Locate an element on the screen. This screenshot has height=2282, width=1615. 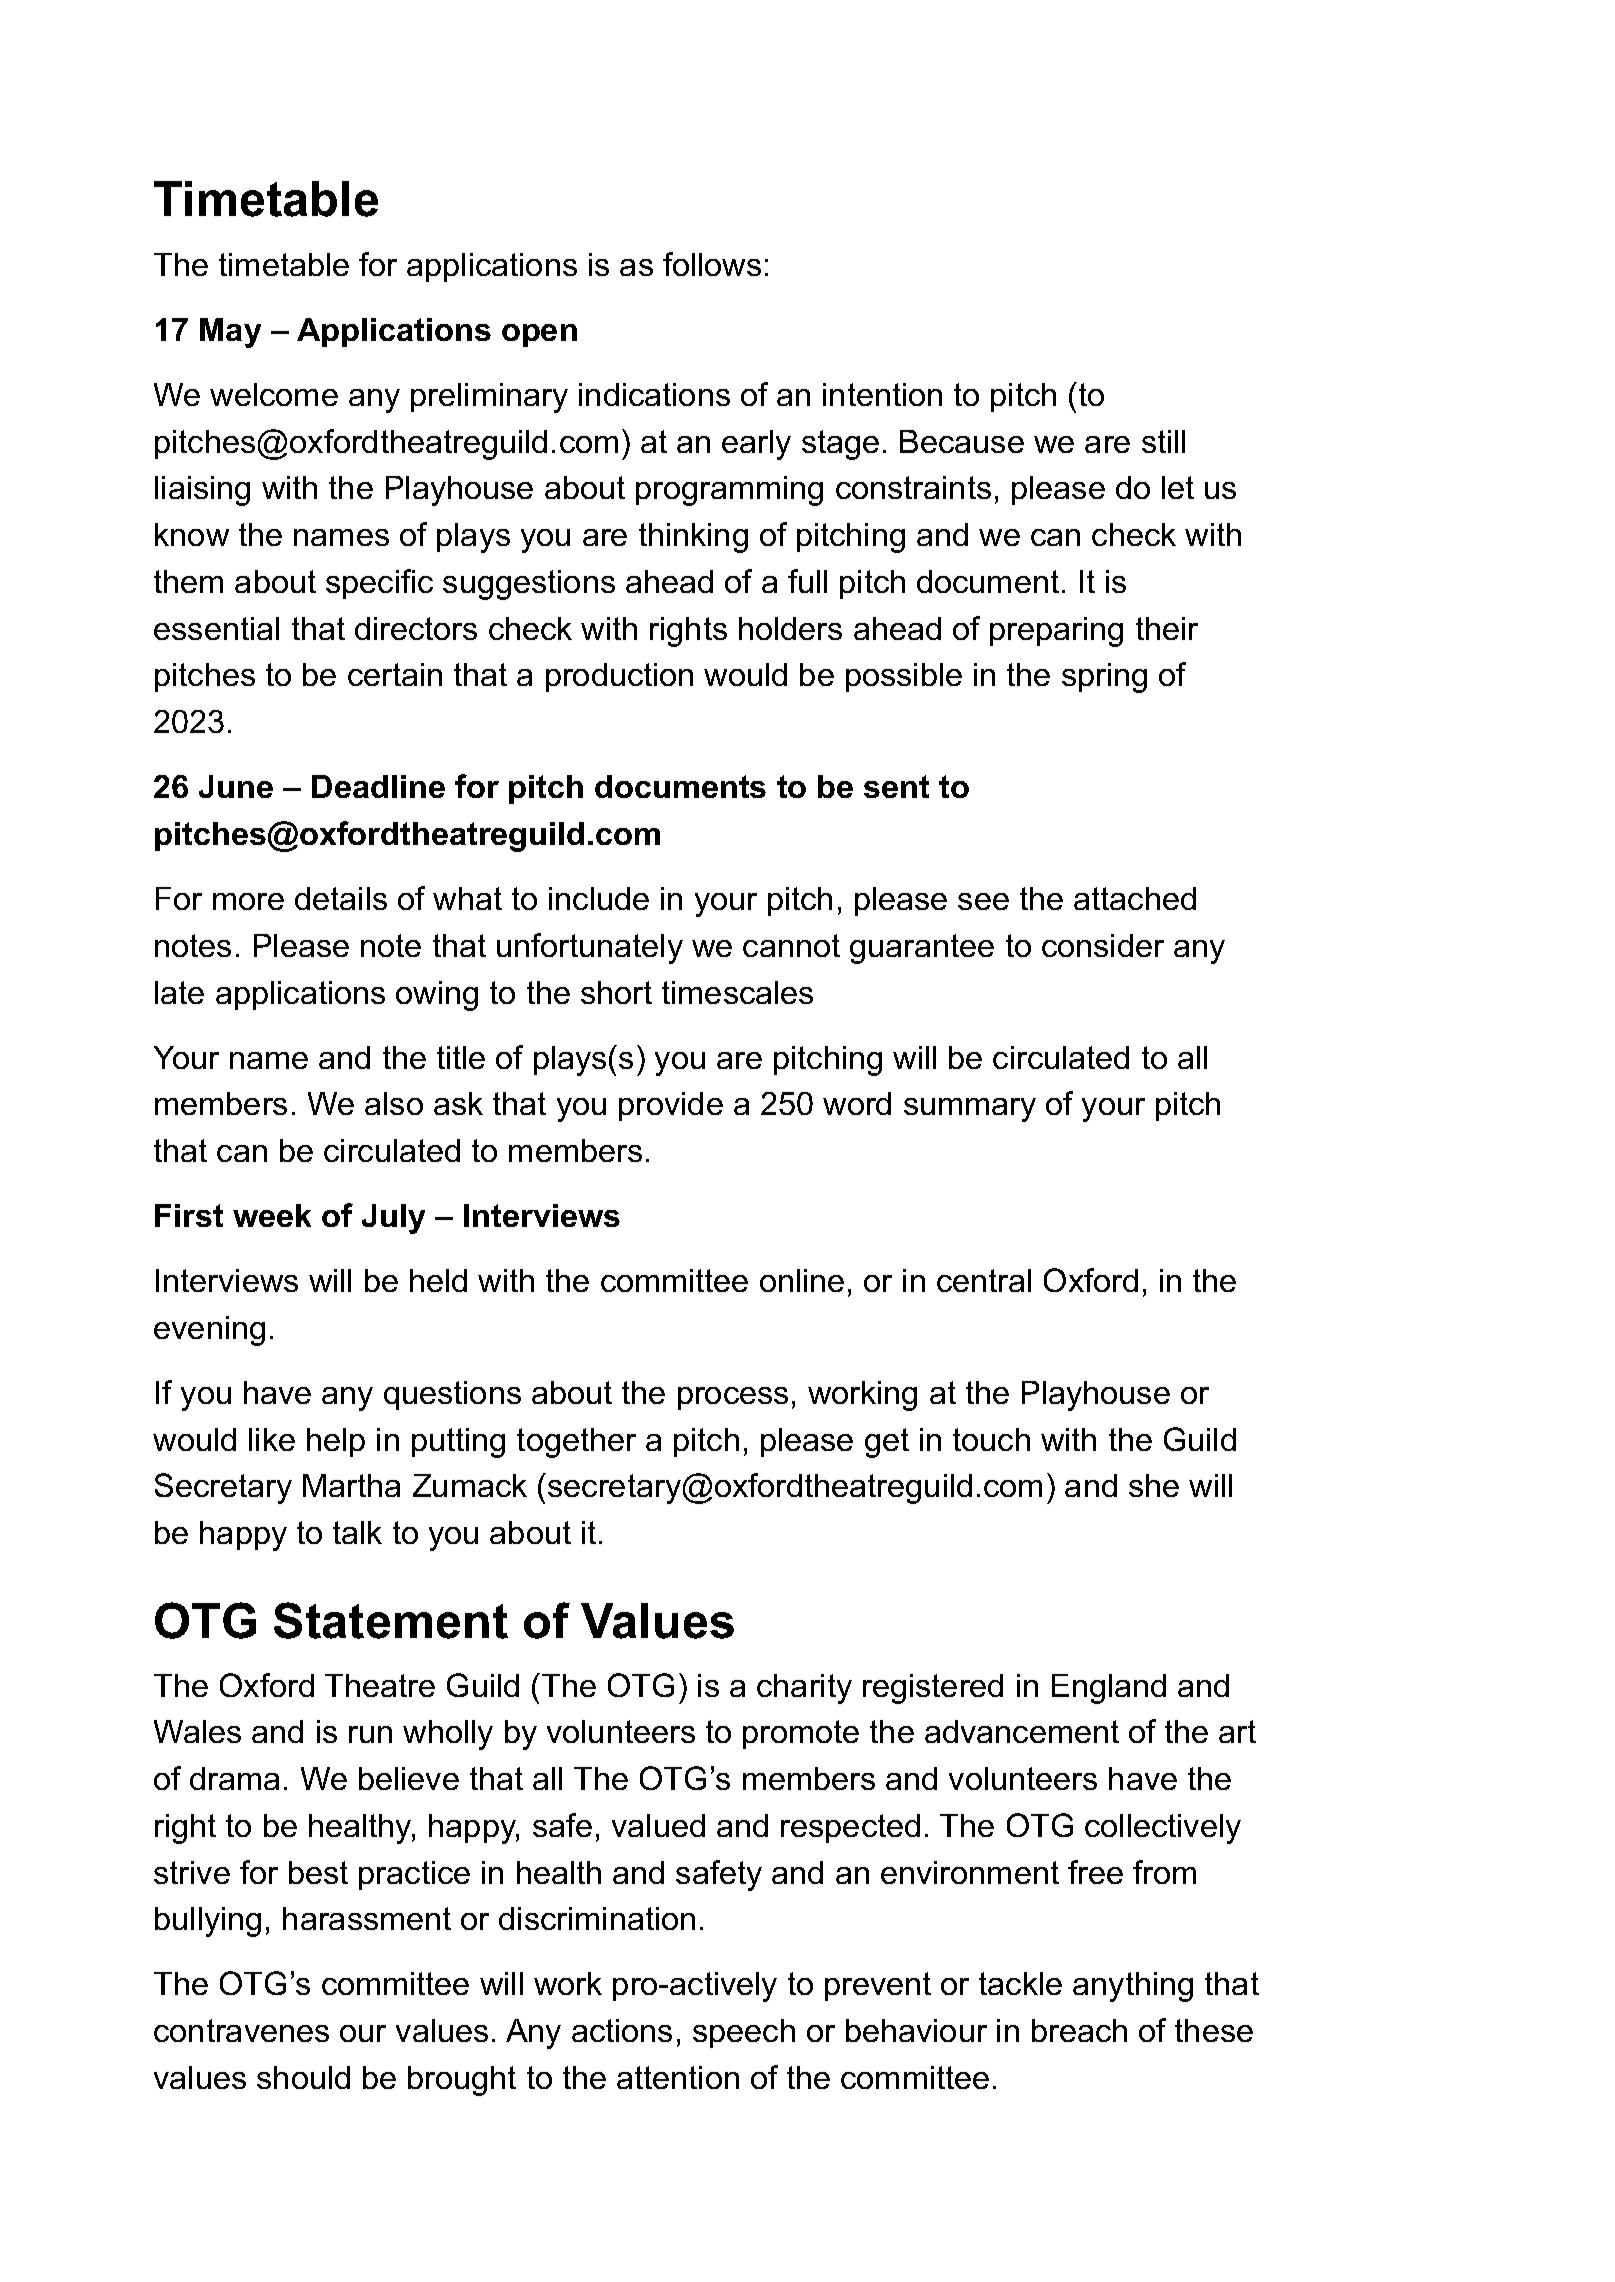
process is located at coordinates (733, 1398).
